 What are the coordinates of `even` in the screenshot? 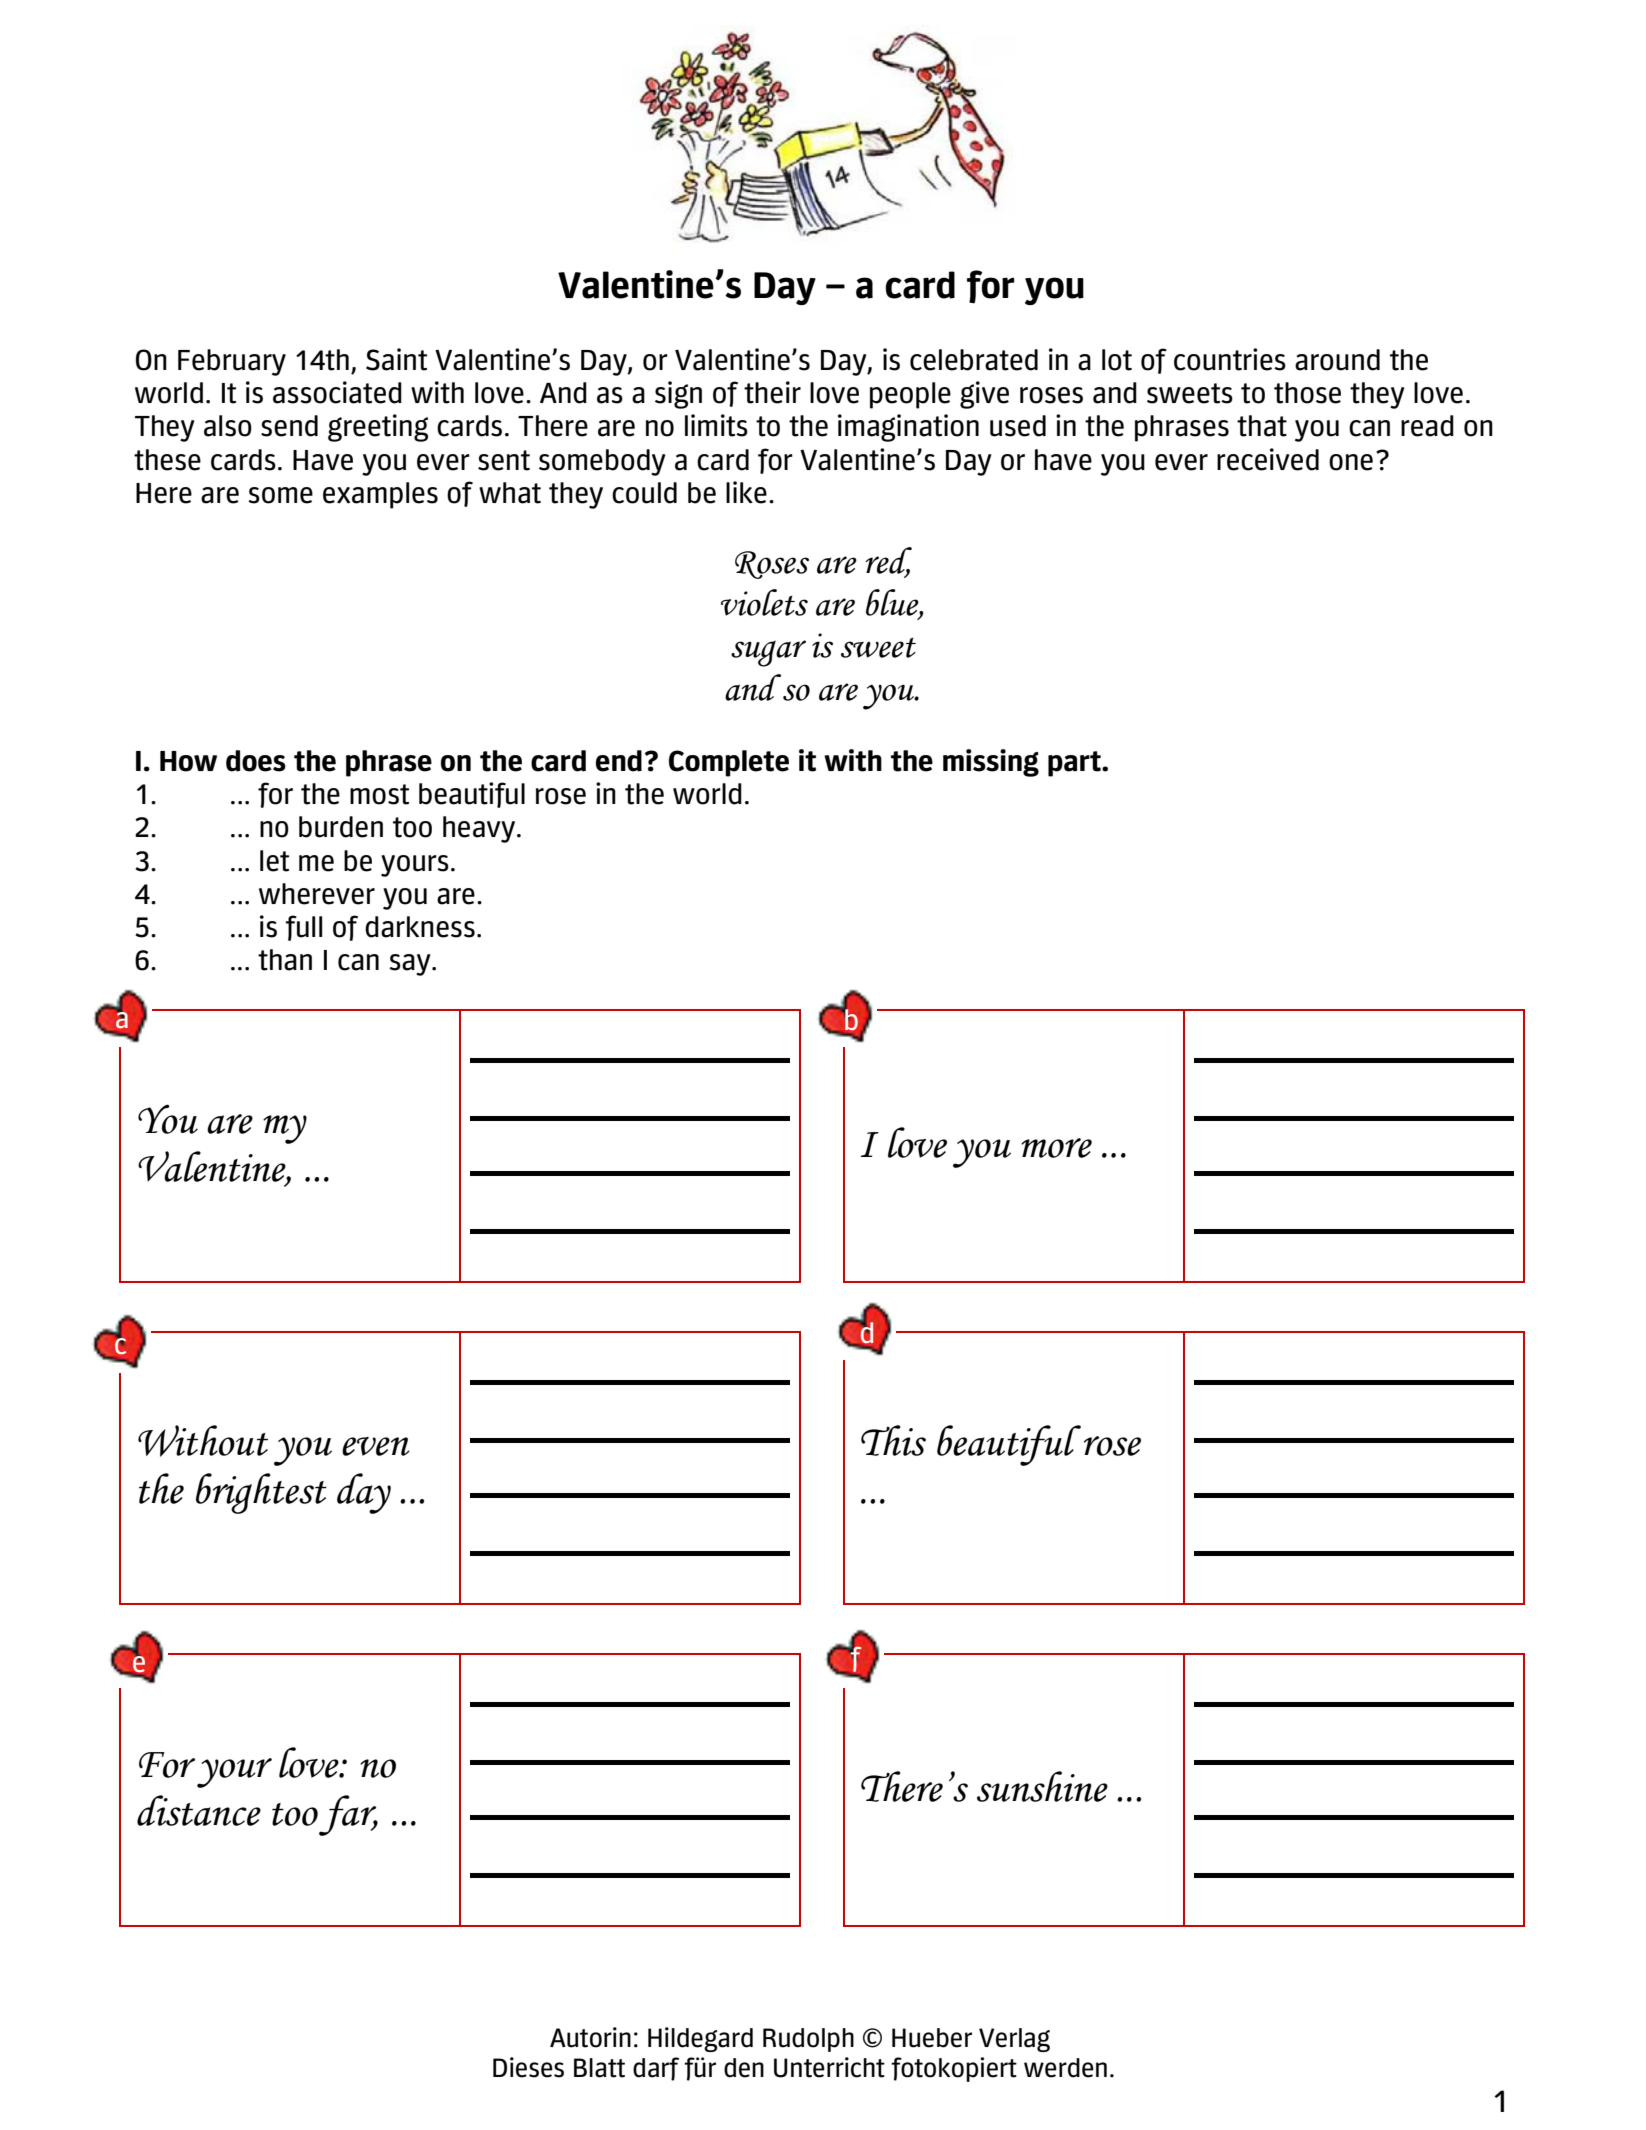 It's located at (376, 1446).
